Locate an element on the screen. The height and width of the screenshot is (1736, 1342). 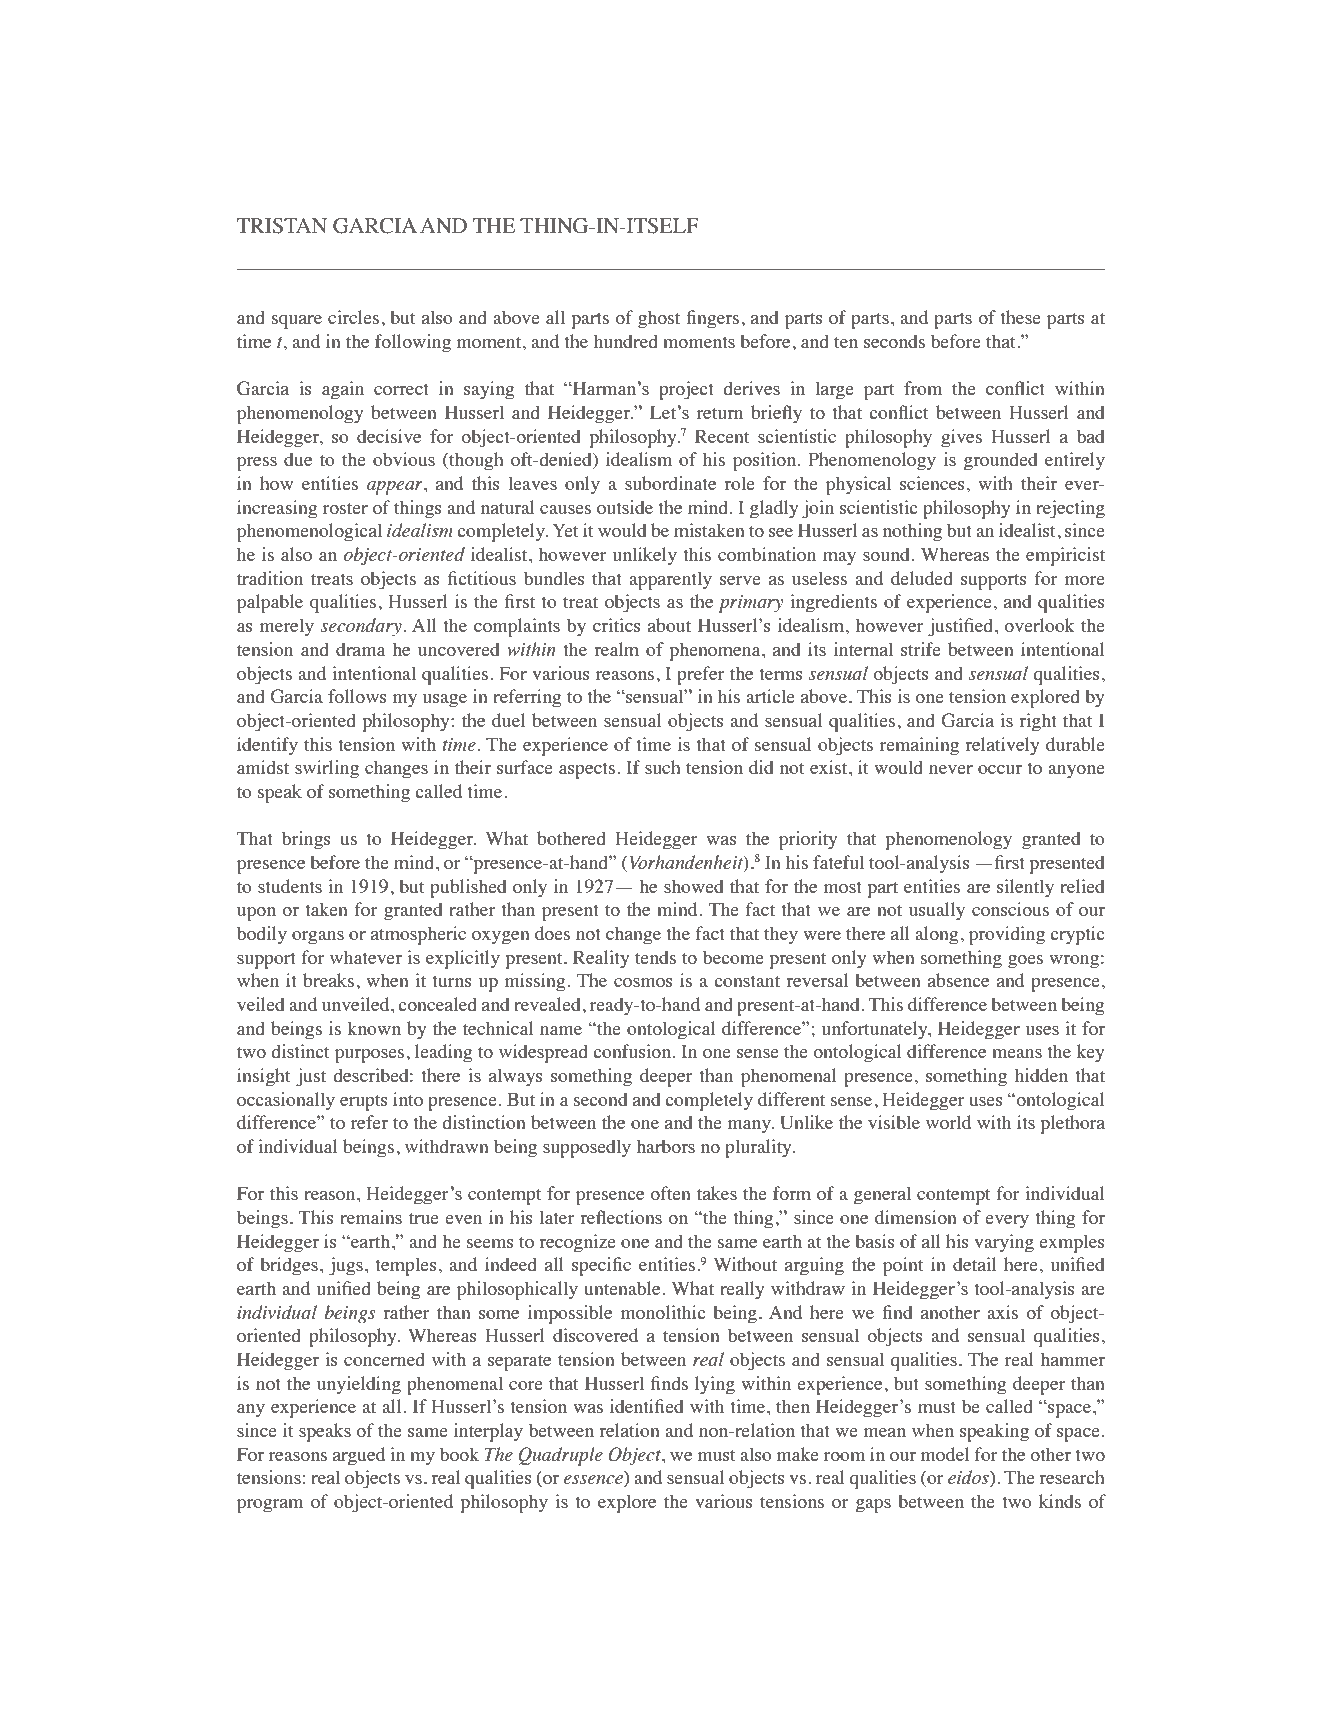
silently is located at coordinates (1025, 888).
